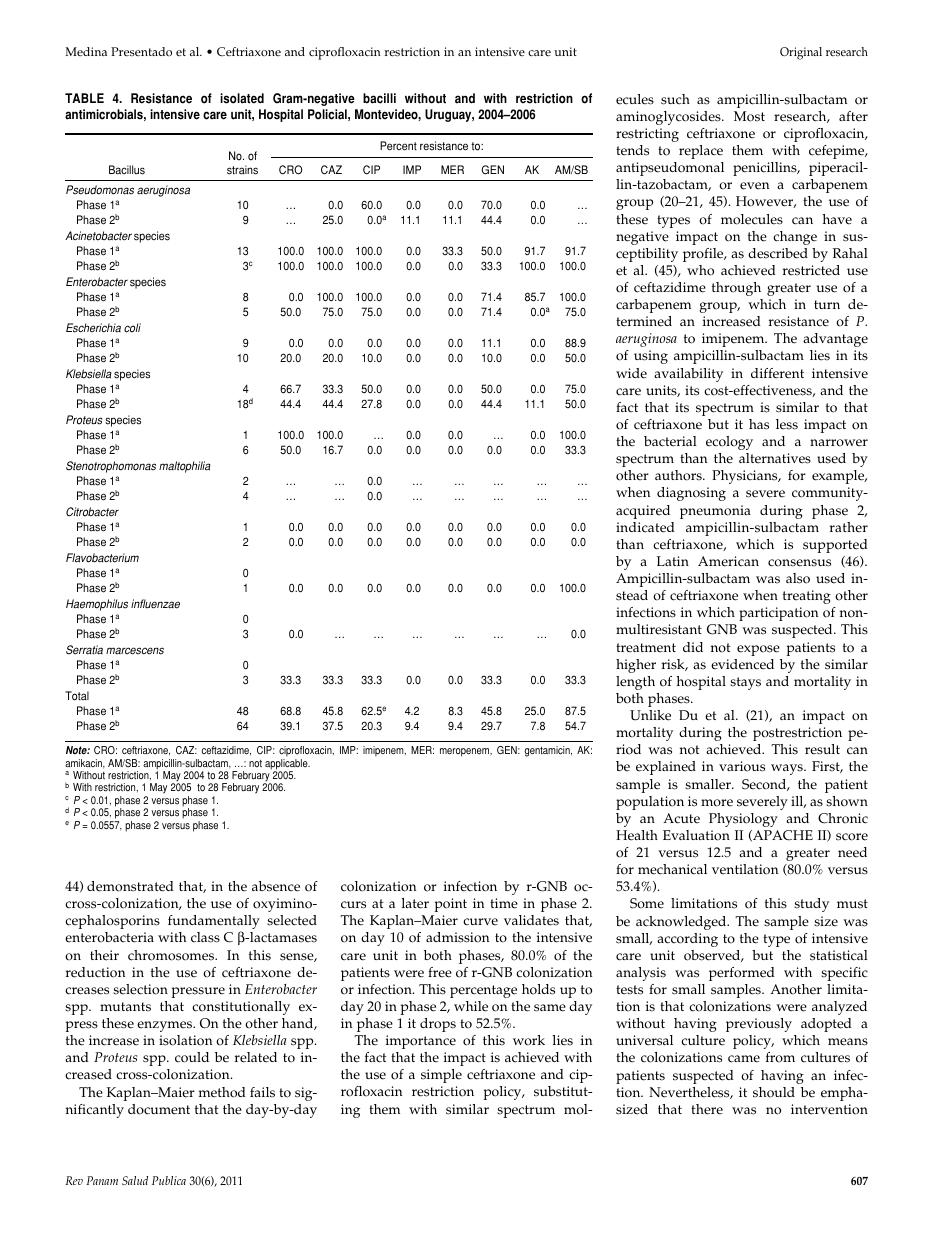 The image size is (952, 1233). What do you see at coordinates (743, 820) in the screenshot?
I see `Physiology` at bounding box center [743, 820].
